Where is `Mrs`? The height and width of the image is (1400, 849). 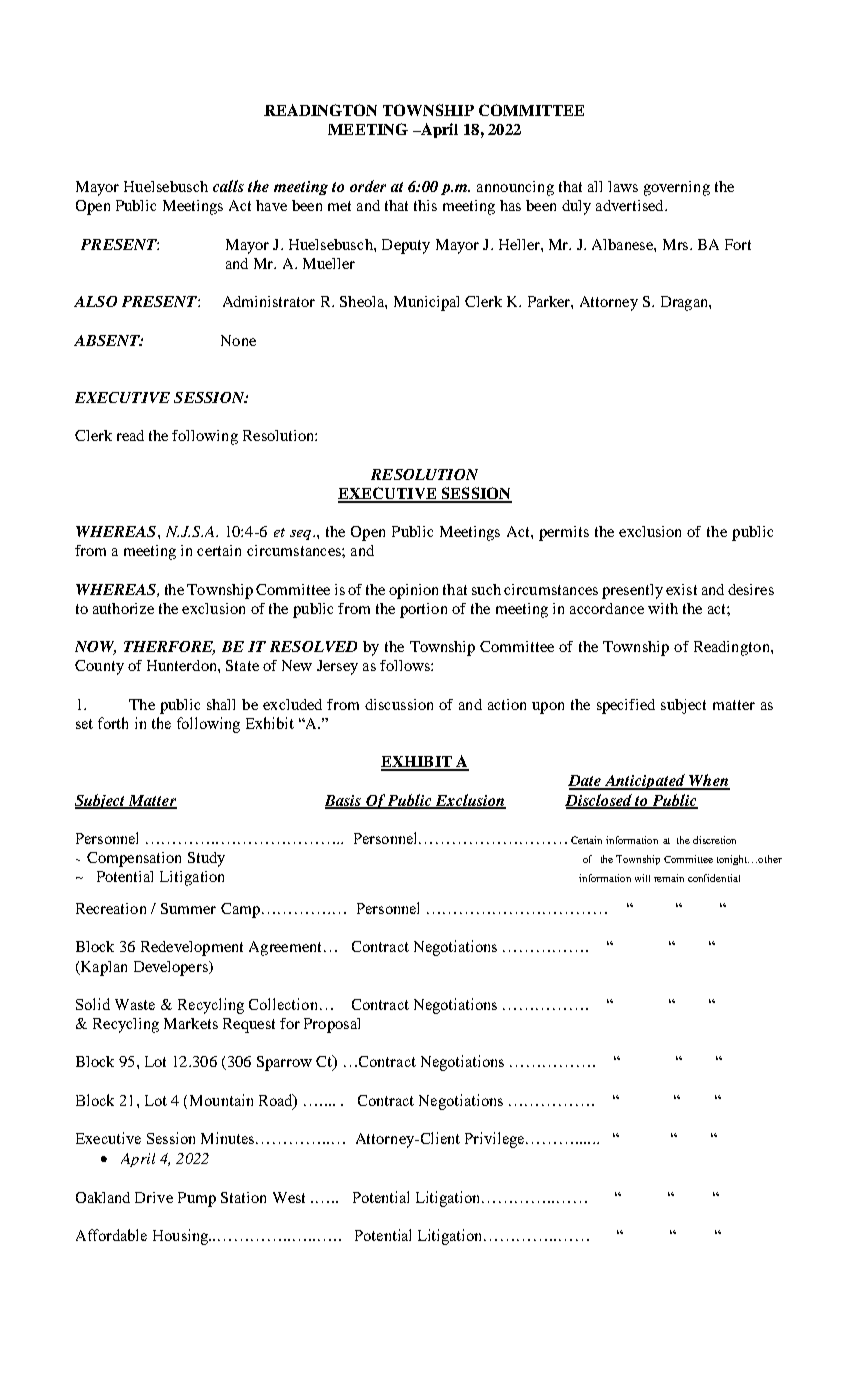 Mrs is located at coordinates (675, 244).
